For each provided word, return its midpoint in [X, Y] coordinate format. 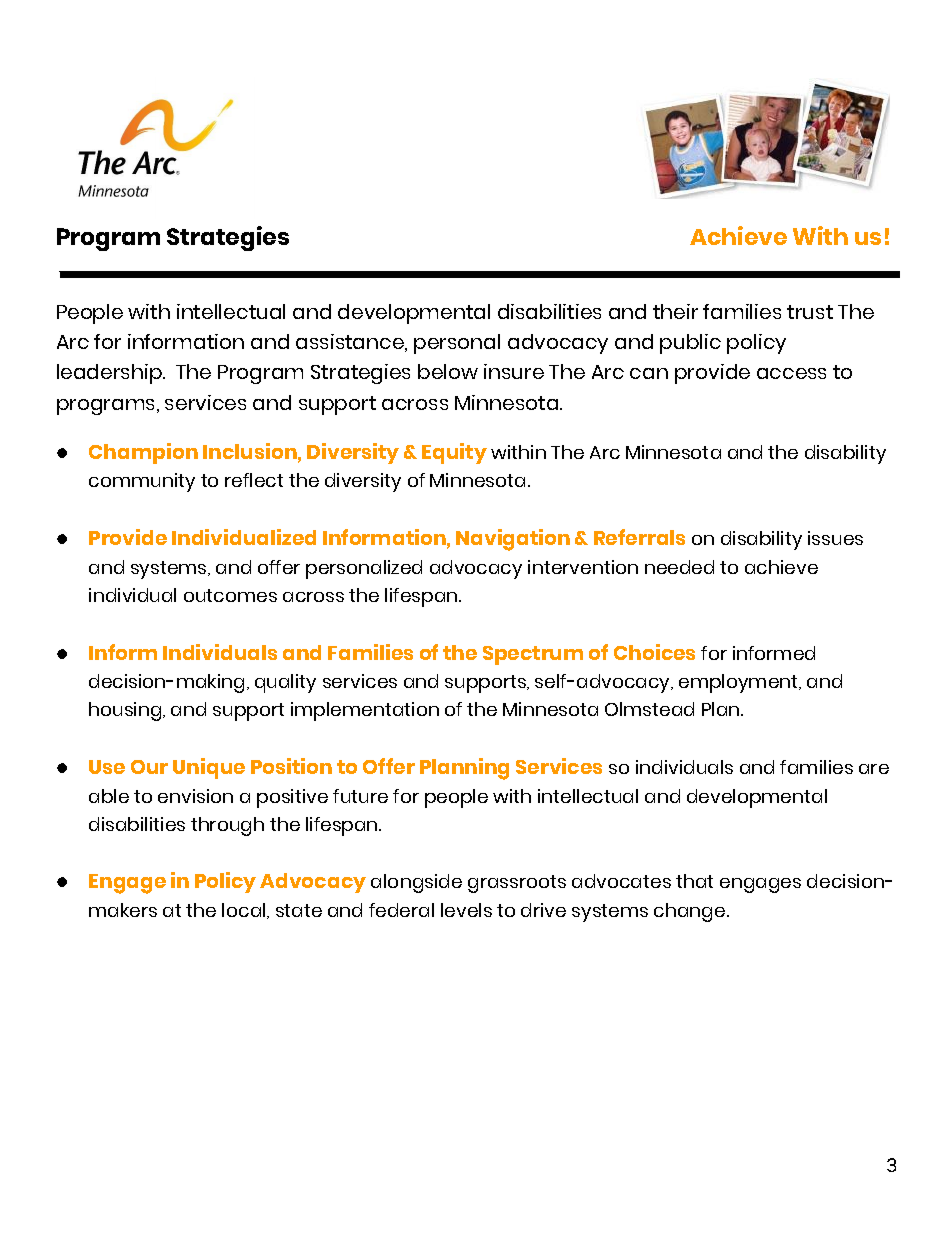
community [142, 482]
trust [810, 312]
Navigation [513, 540]
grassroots [517, 884]
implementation [365, 711]
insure [514, 371]
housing [126, 711]
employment [739, 683]
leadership [110, 374]
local [245, 911]
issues [835, 538]
